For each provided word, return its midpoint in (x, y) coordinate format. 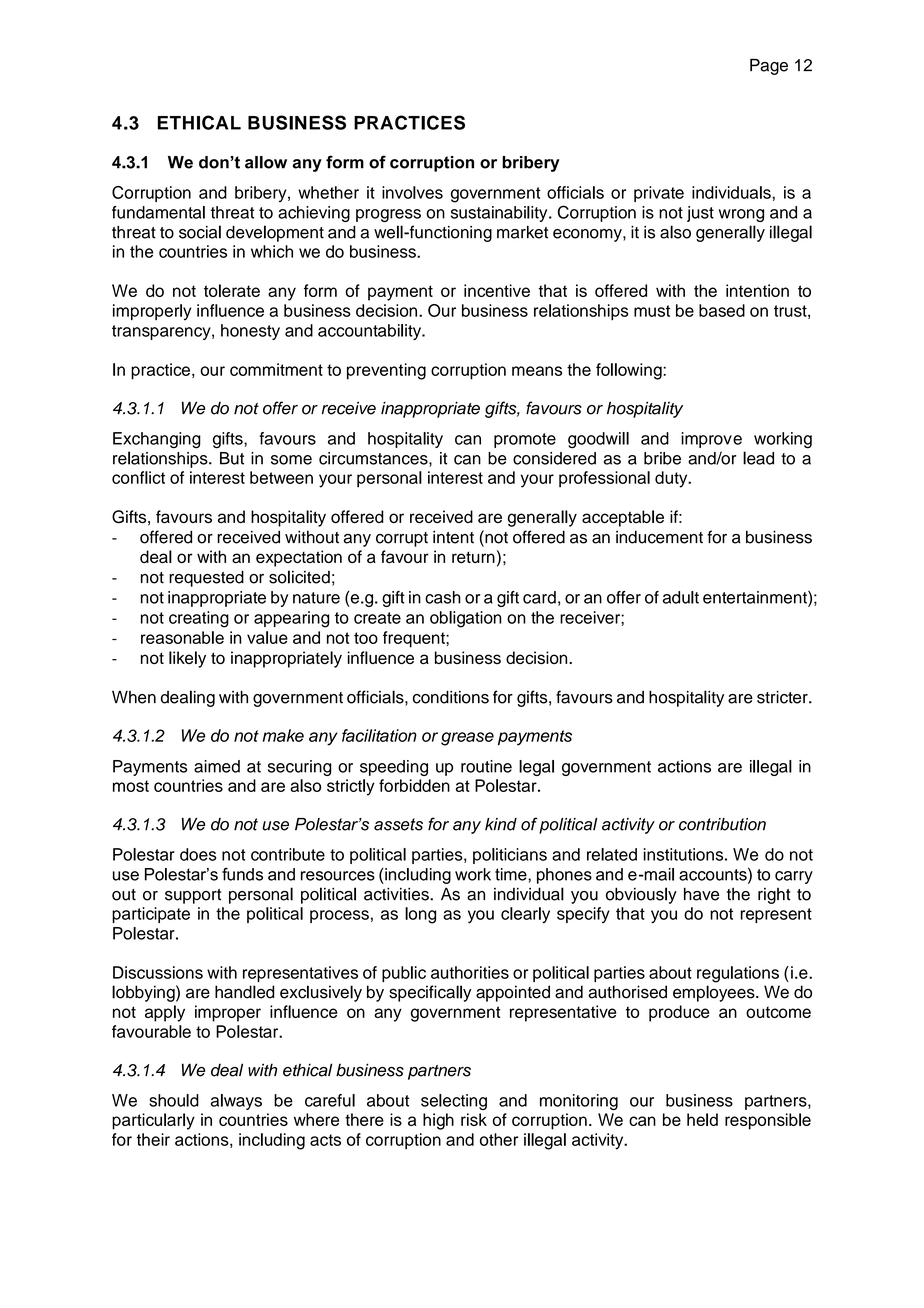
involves (412, 192)
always (236, 1102)
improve (711, 440)
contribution (722, 824)
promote (525, 440)
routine (486, 766)
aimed (217, 766)
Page (769, 67)
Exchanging (157, 440)
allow (266, 162)
